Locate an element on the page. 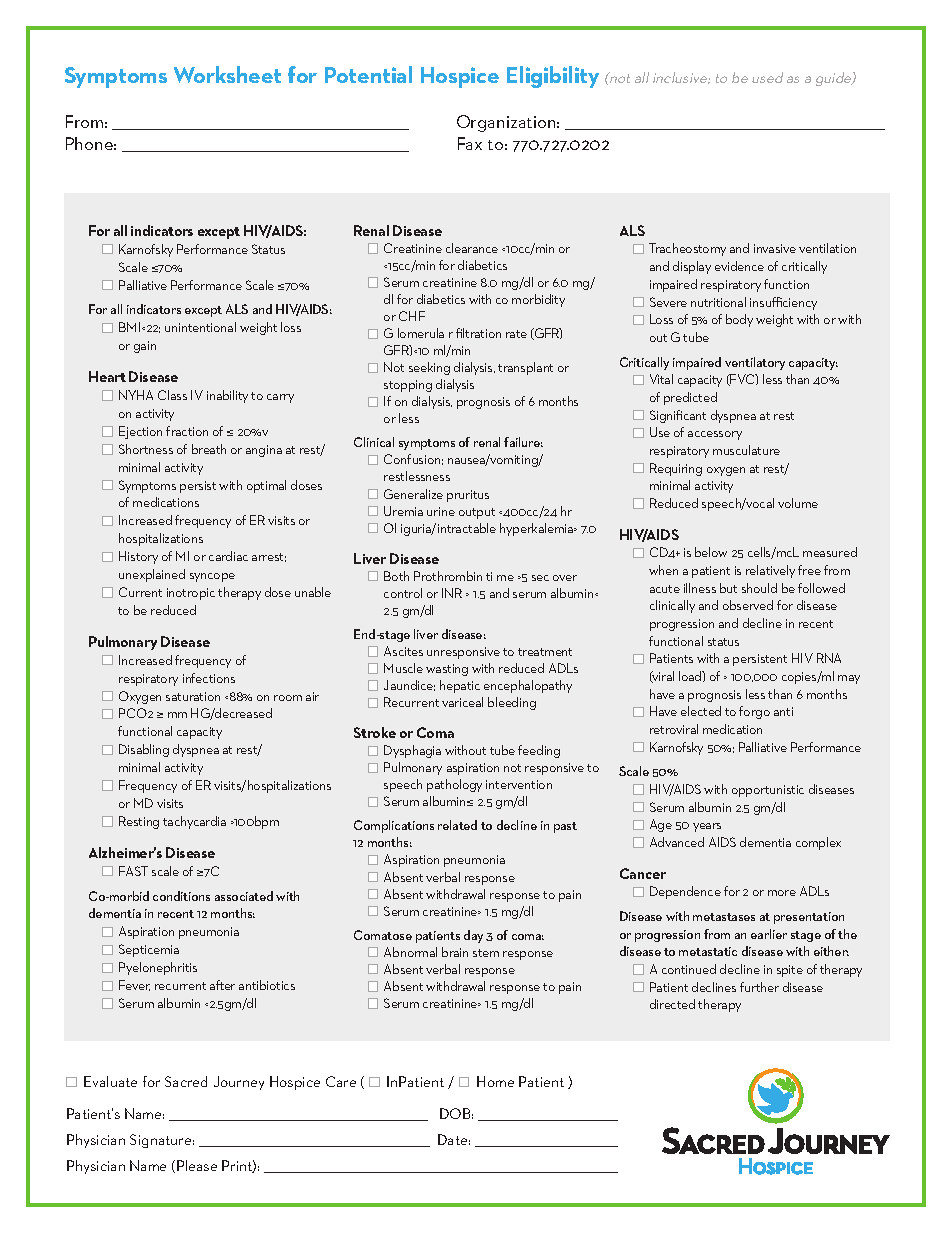 The height and width of the page is (1233, 952). musculature is located at coordinates (746, 450).
